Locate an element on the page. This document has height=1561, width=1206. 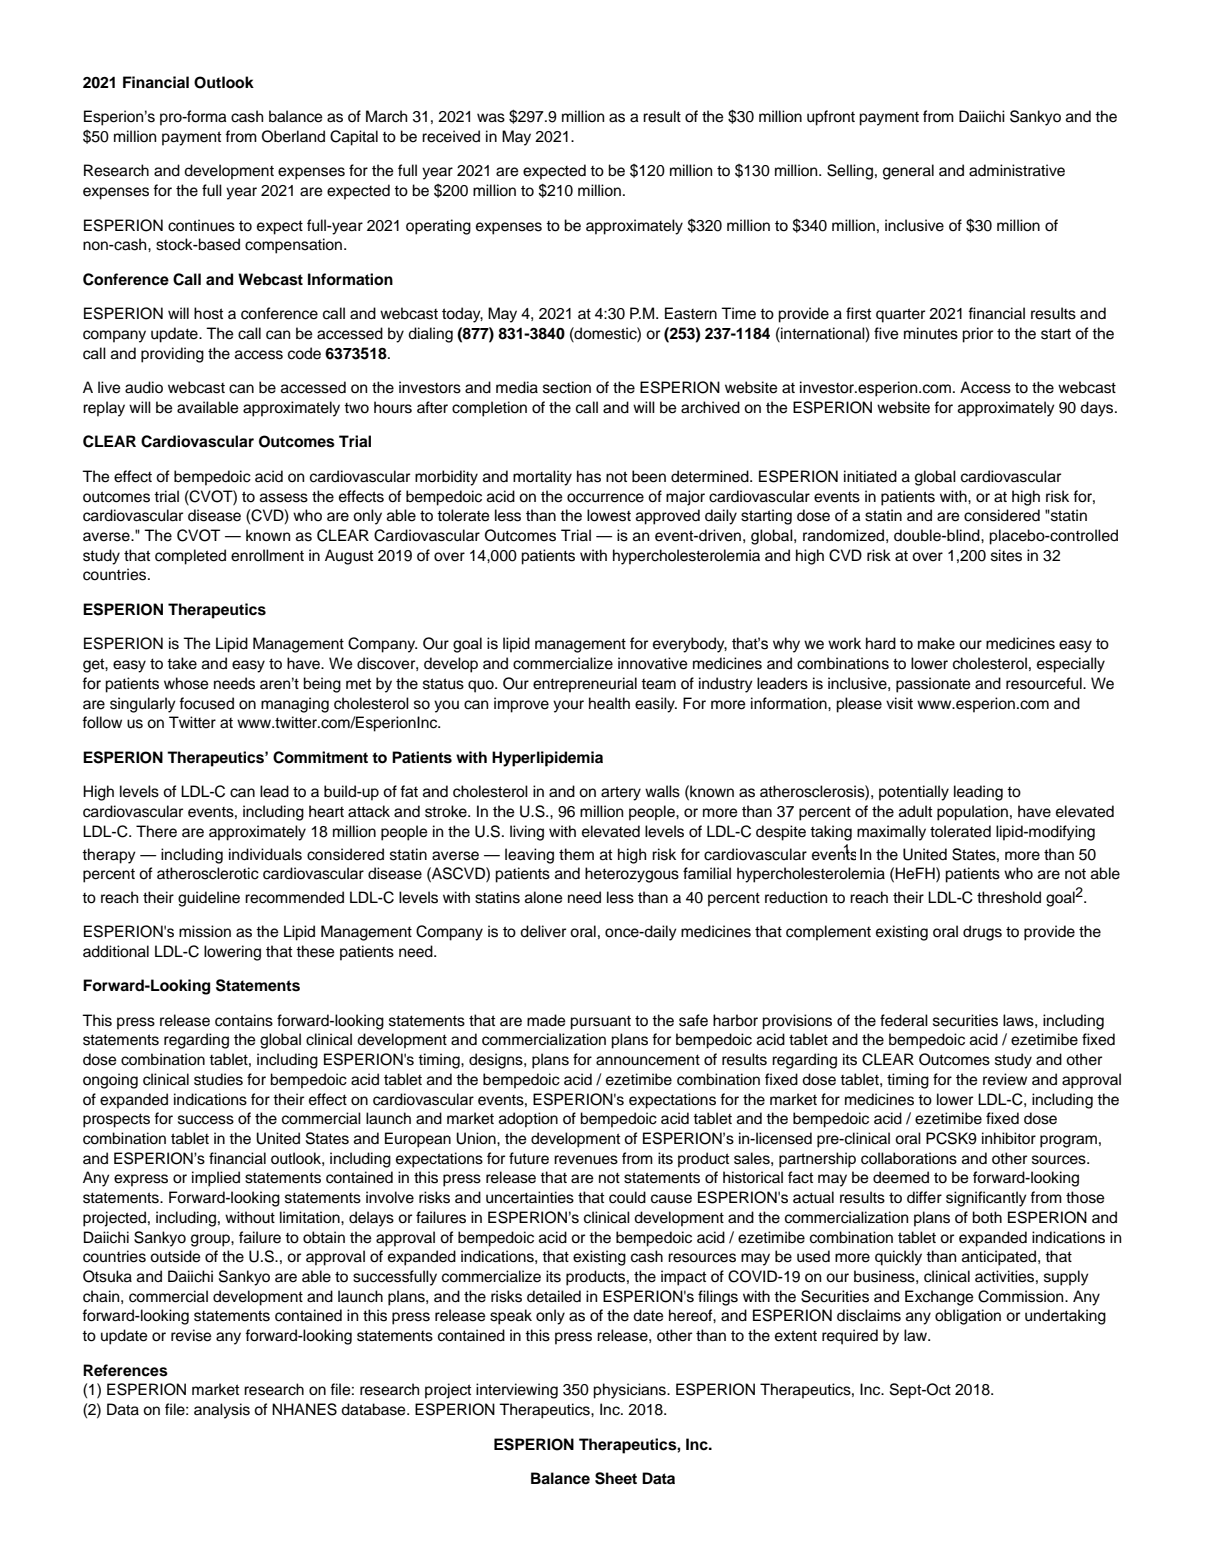
continues is located at coordinates (201, 225).
